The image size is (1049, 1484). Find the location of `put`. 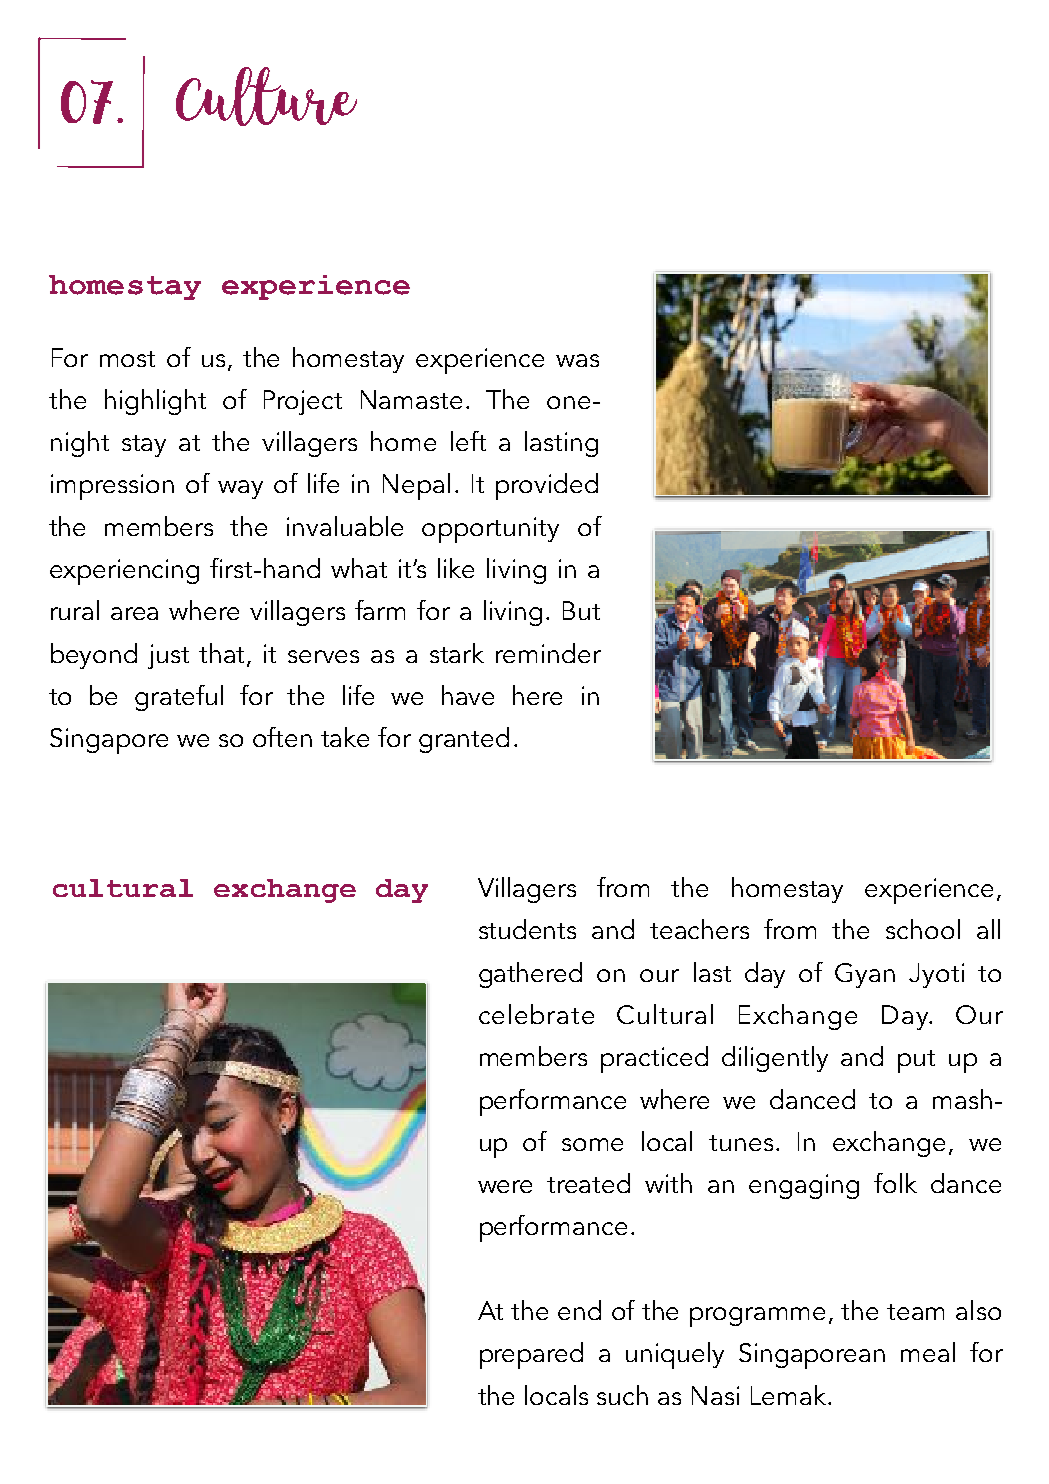

put is located at coordinates (916, 1061).
